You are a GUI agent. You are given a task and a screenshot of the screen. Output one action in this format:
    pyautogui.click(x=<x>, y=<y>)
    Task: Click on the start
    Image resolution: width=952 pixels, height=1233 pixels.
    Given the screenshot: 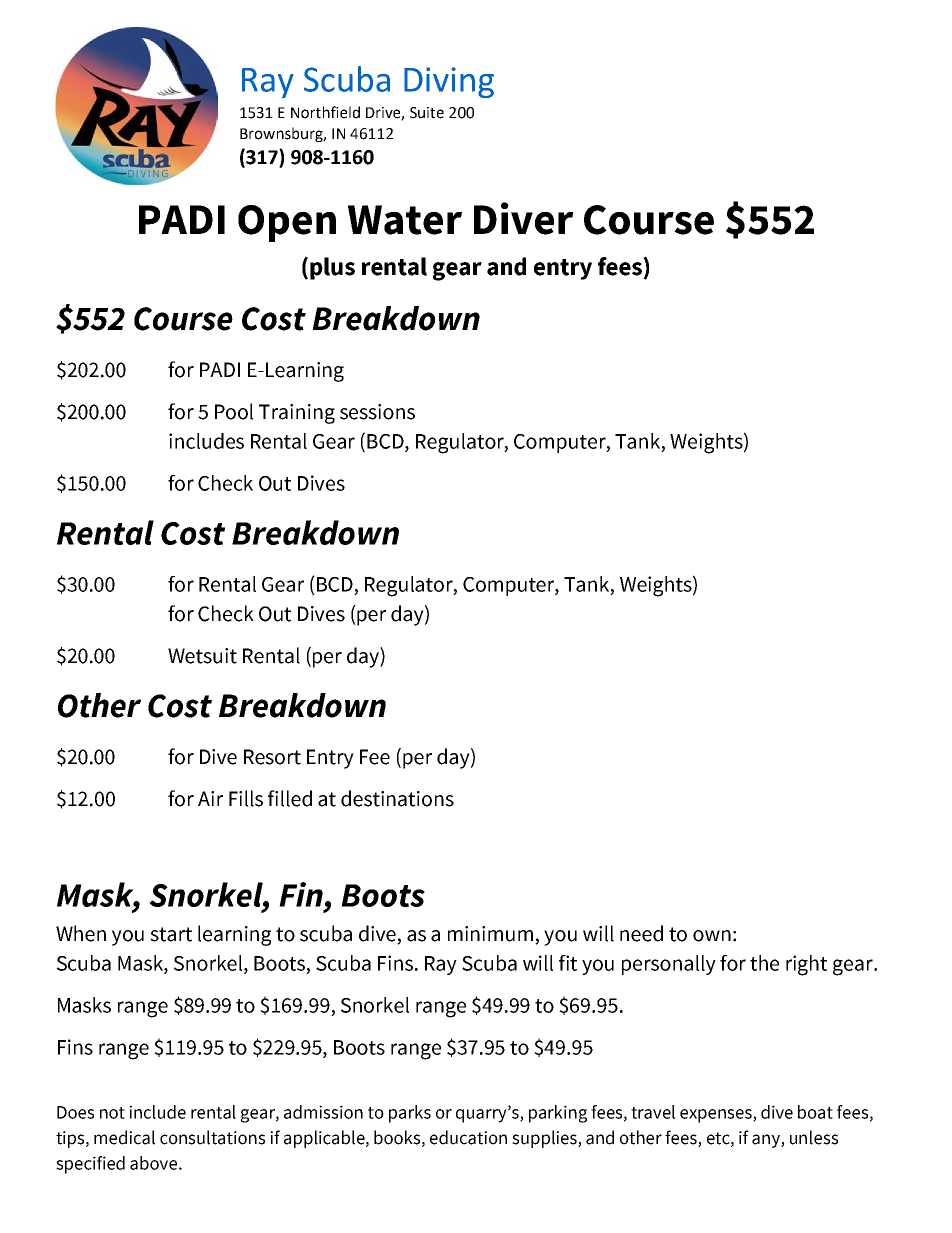 What is the action you would take?
    pyautogui.click(x=171, y=934)
